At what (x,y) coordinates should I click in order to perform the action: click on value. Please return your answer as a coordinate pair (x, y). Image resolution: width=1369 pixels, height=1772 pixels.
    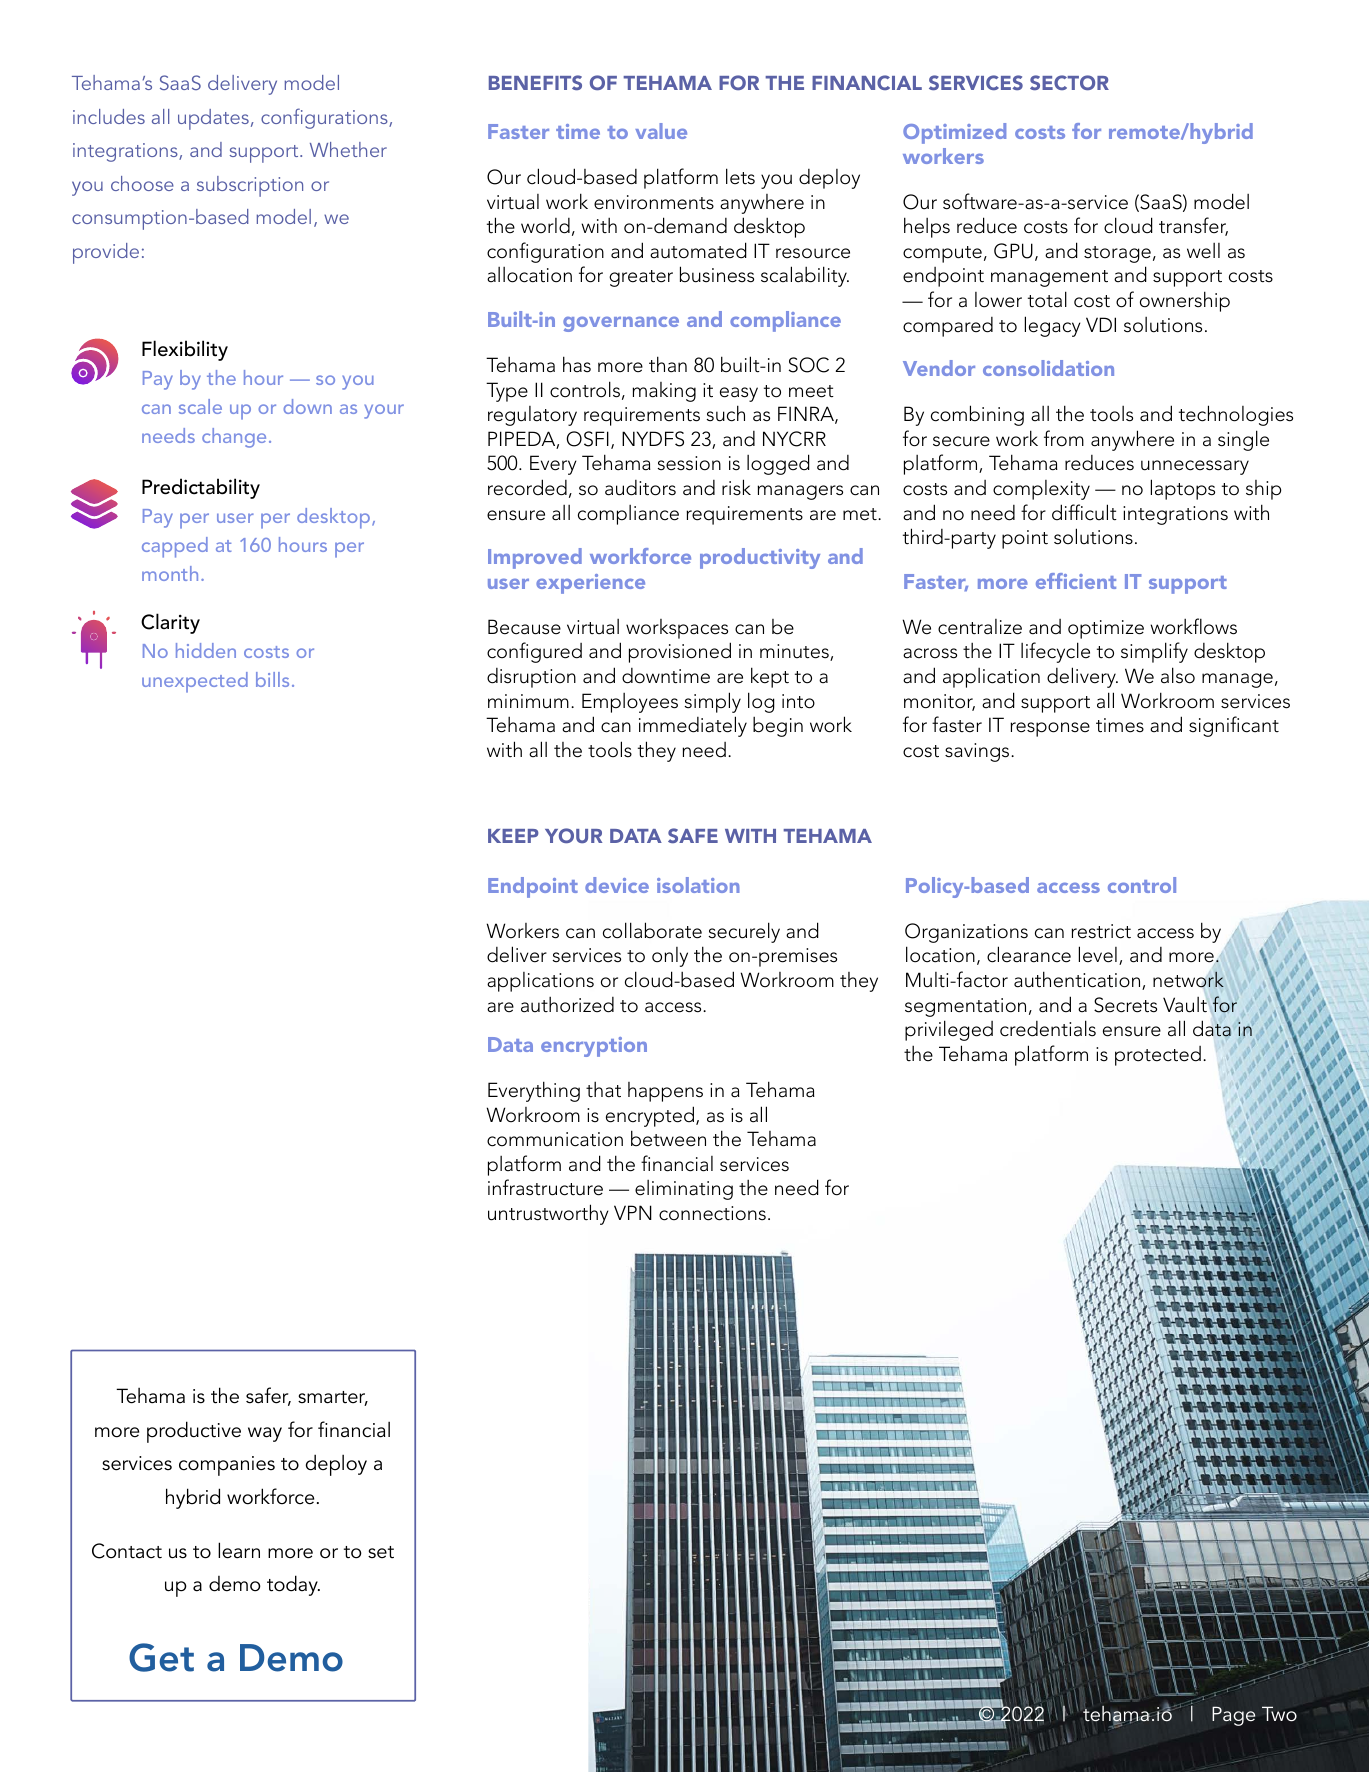
    Looking at the image, I should click on (661, 131).
